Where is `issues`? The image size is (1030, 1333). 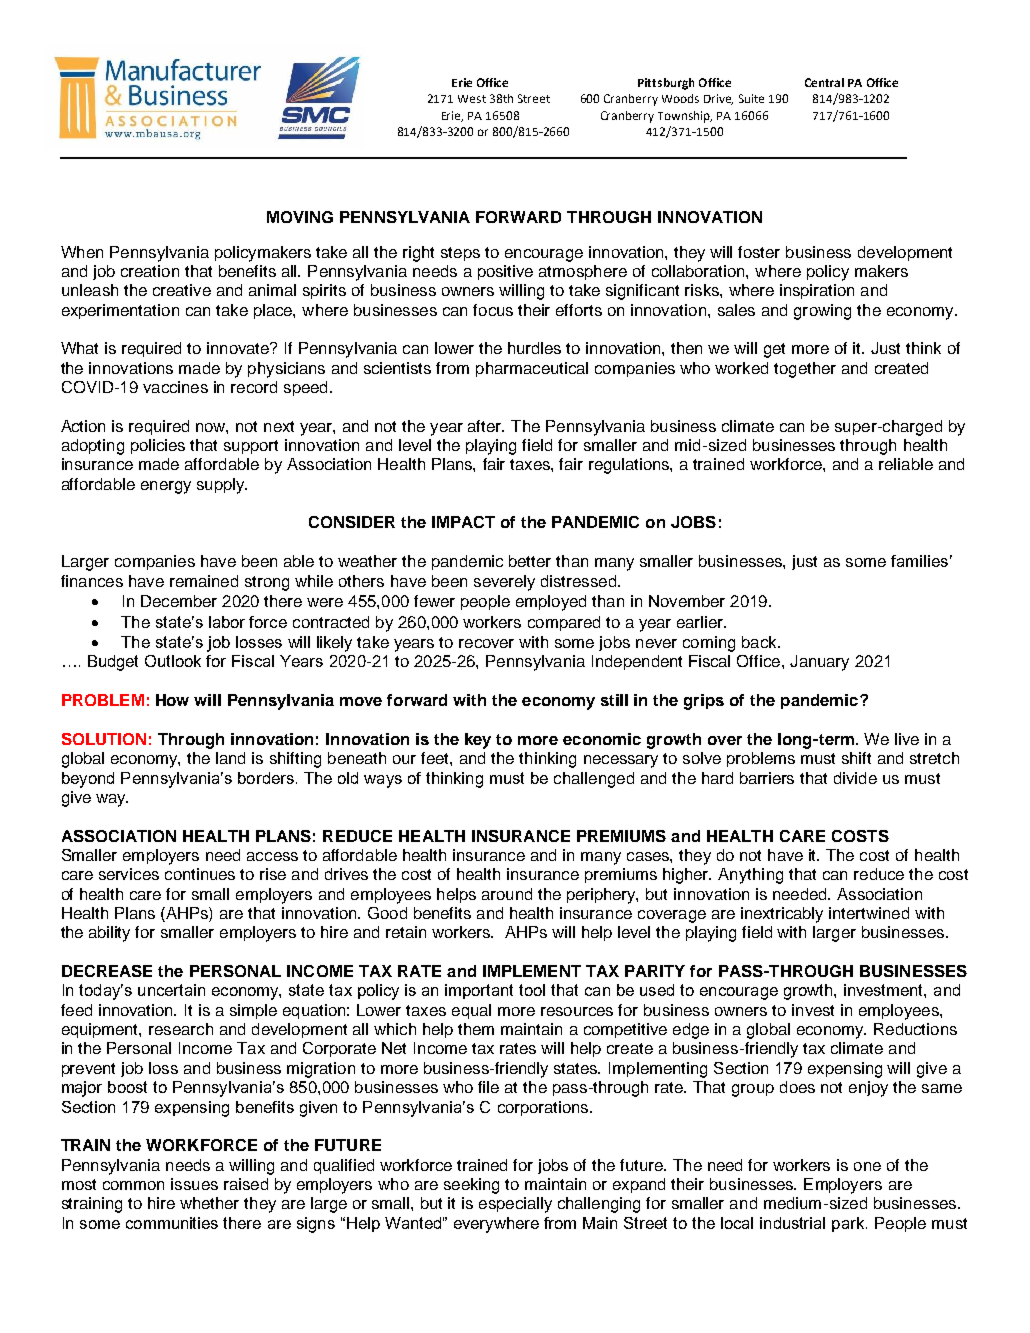
issues is located at coordinates (194, 1184).
